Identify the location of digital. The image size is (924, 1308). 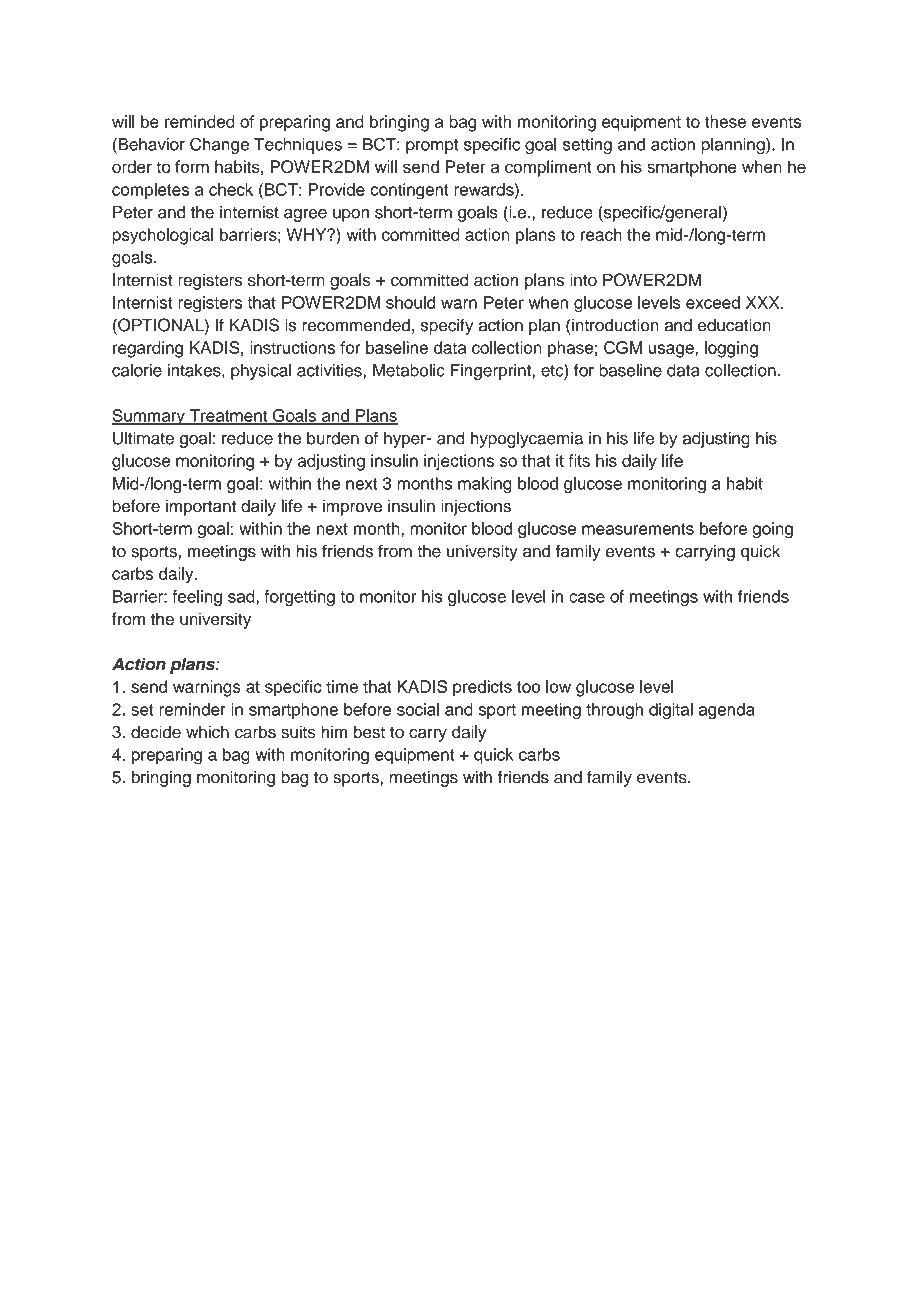
(671, 711).
